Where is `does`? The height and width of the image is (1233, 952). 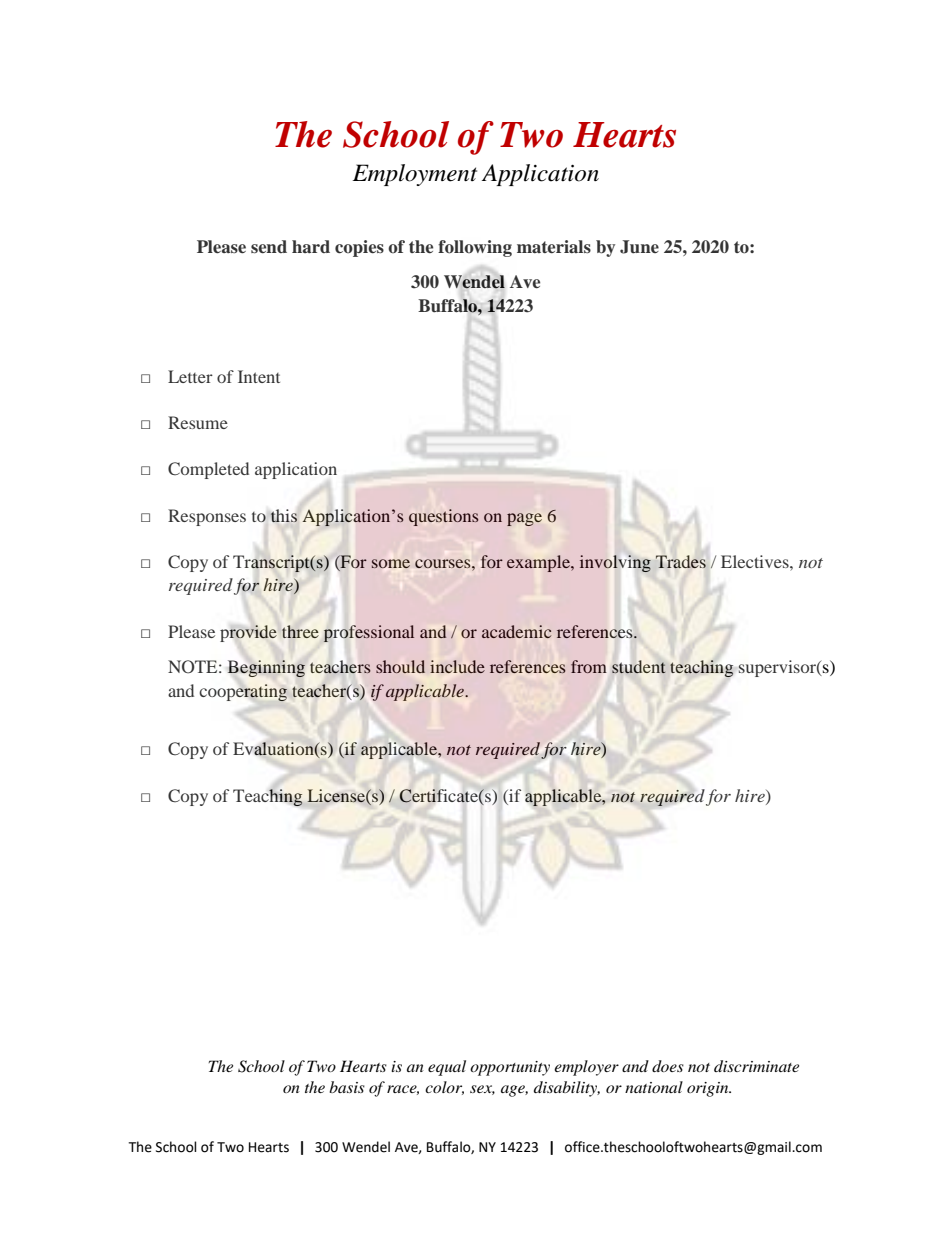
does is located at coordinates (668, 1066).
